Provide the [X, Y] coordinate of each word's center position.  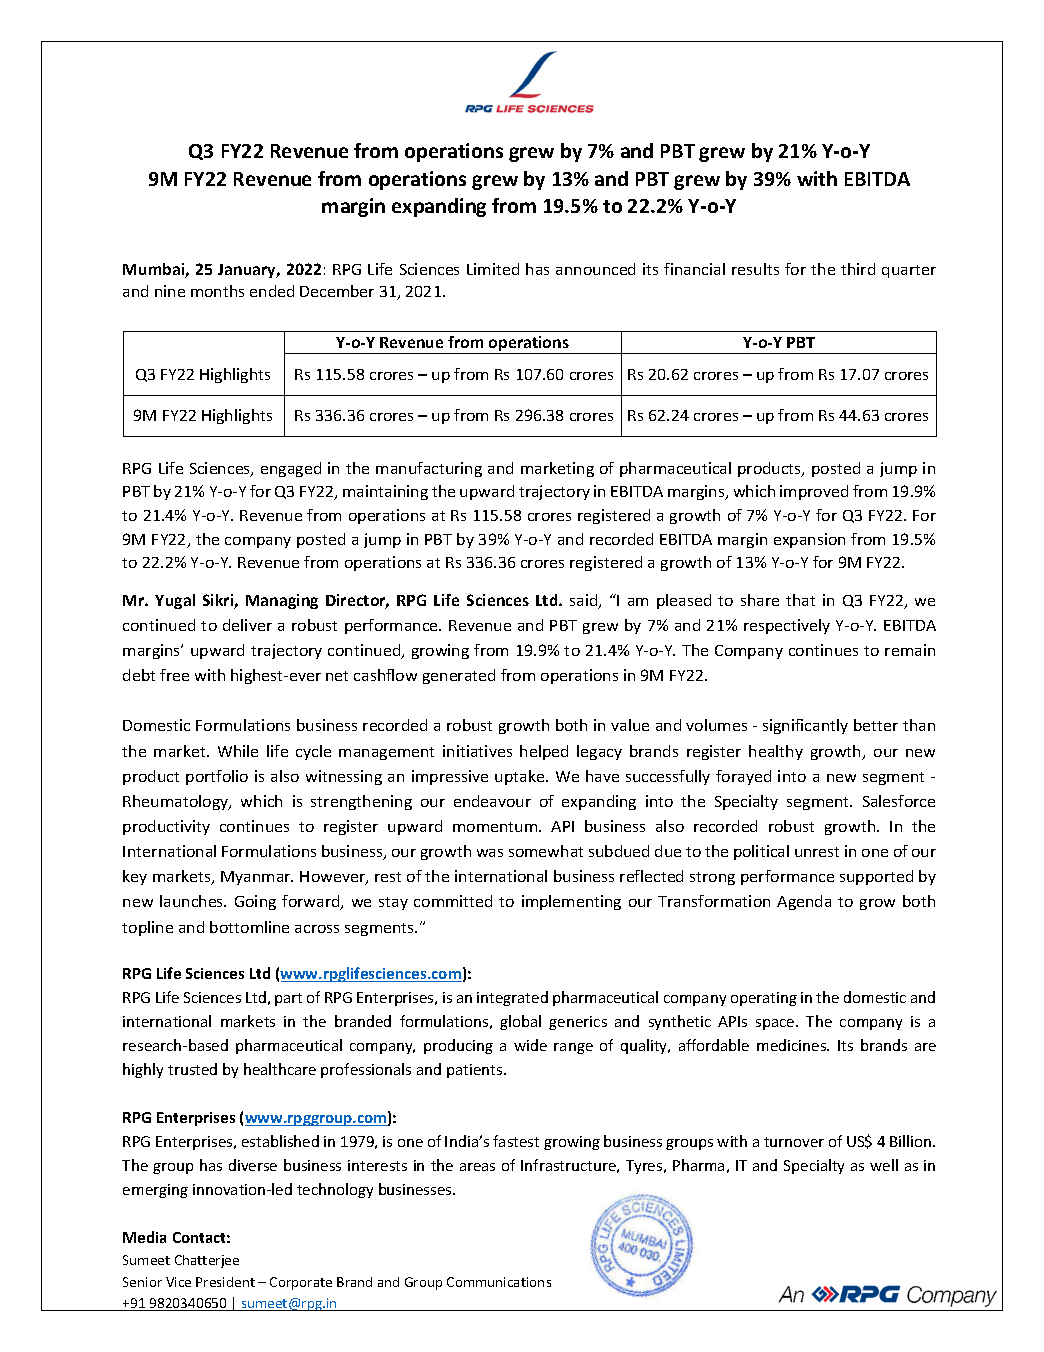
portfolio [217, 777]
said [585, 601]
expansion [809, 540]
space [776, 1024]
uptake [521, 777]
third [858, 269]
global [520, 1022]
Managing [282, 601]
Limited [493, 269]
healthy [776, 752]
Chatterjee [207, 1261]
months [217, 291]
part [288, 999]
